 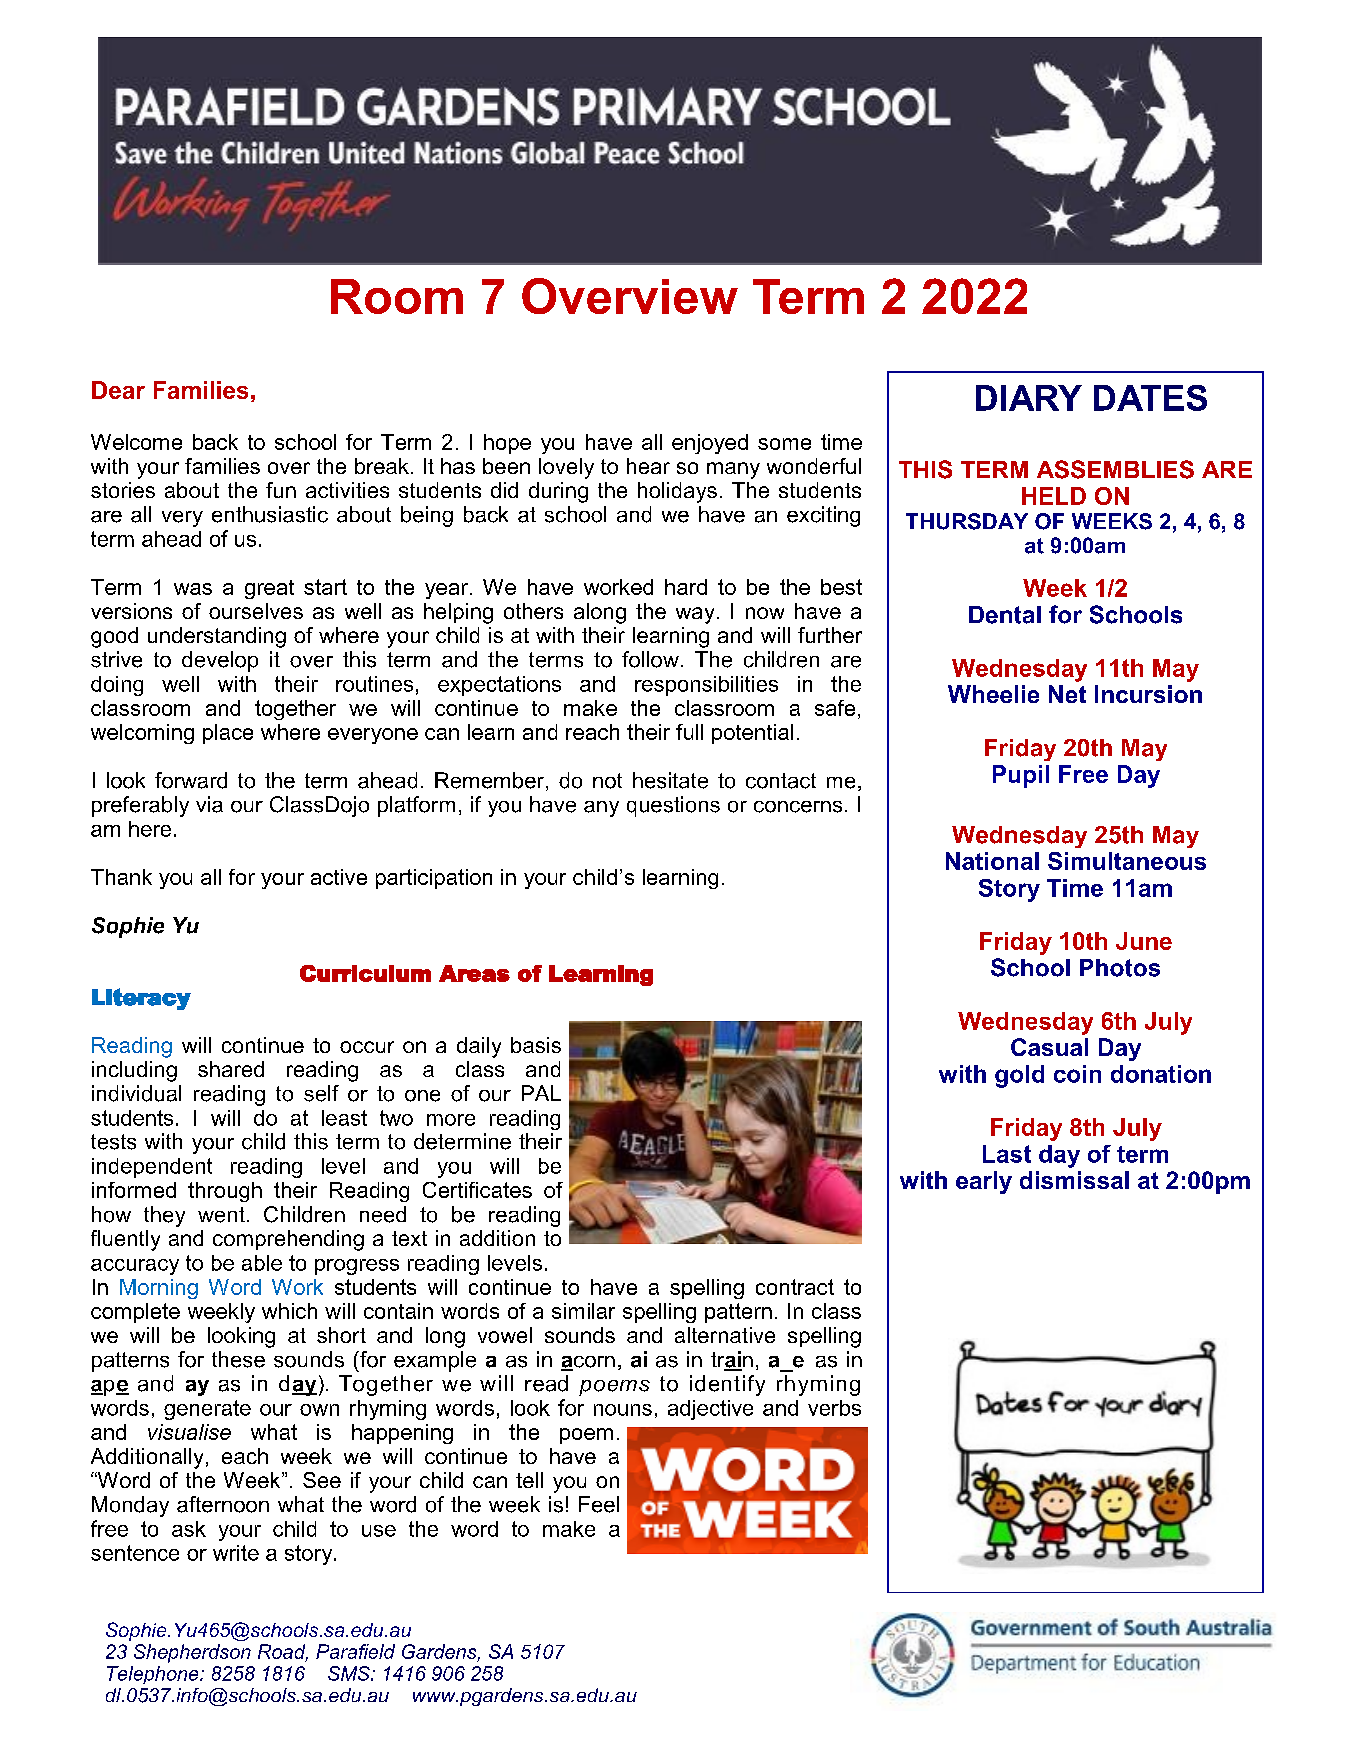 I want to click on hear, so click(x=648, y=466).
